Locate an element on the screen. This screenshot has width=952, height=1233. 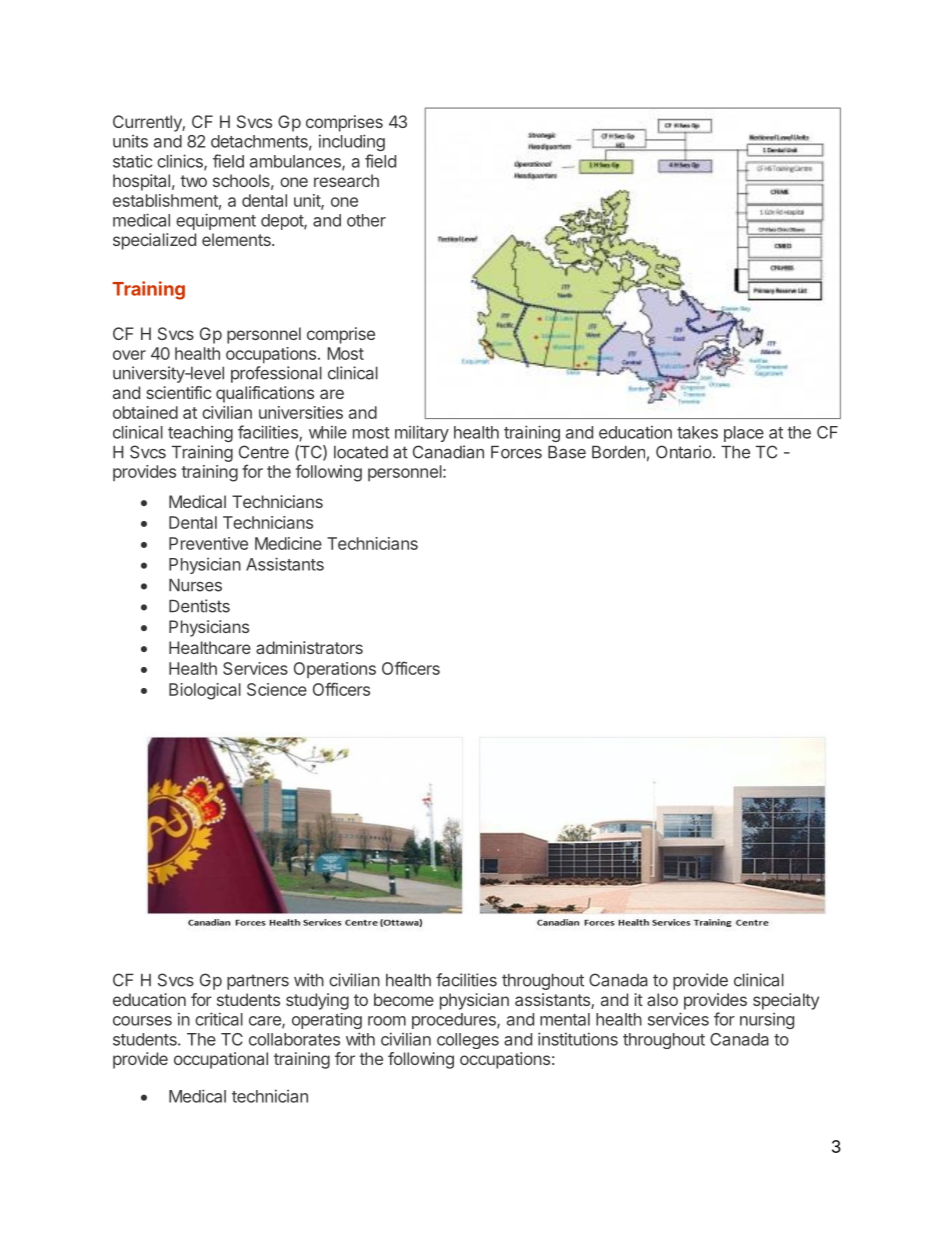
Canadian is located at coordinates (448, 452).
